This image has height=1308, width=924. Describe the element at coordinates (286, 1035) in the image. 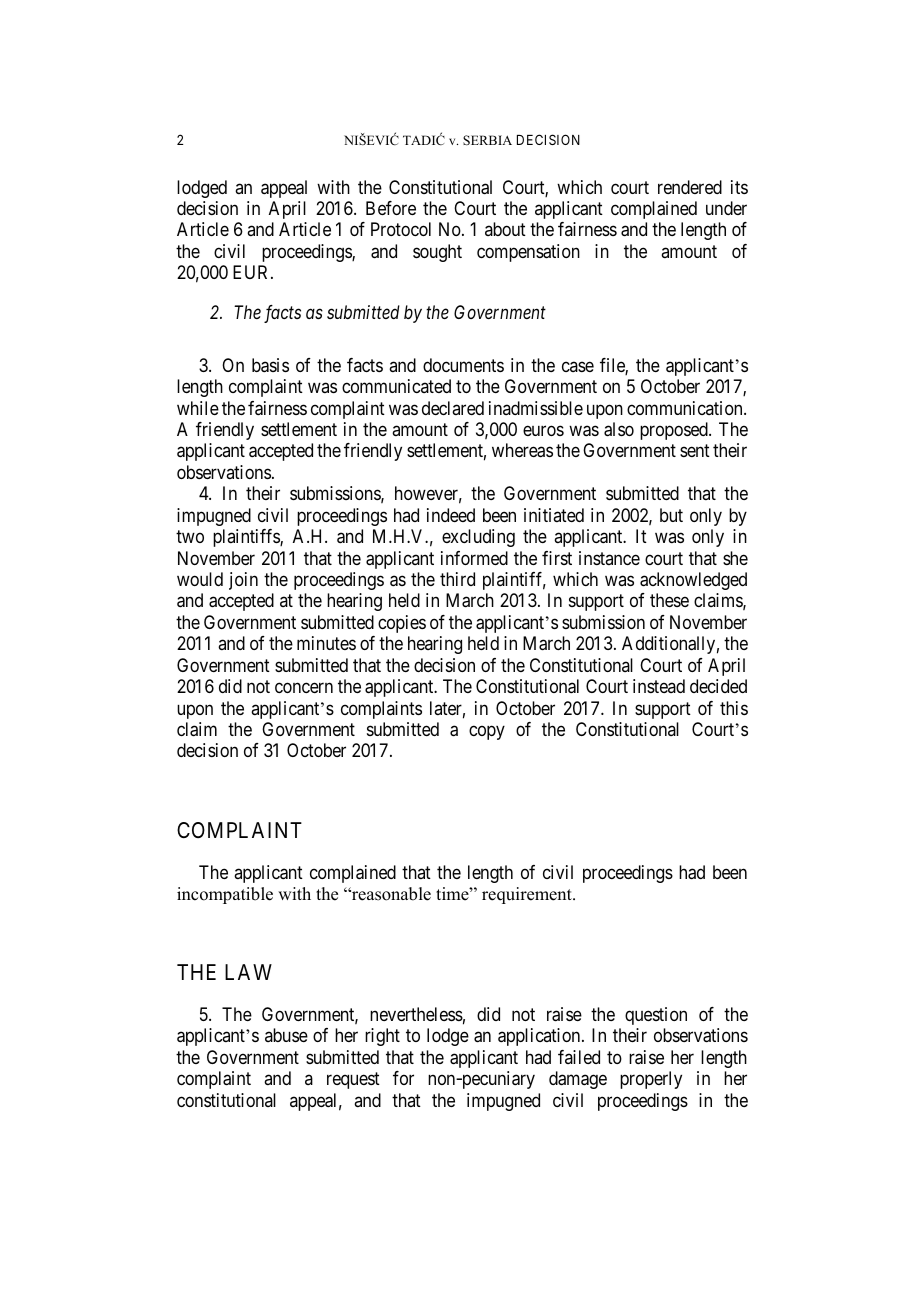

I see `abuse` at that location.
